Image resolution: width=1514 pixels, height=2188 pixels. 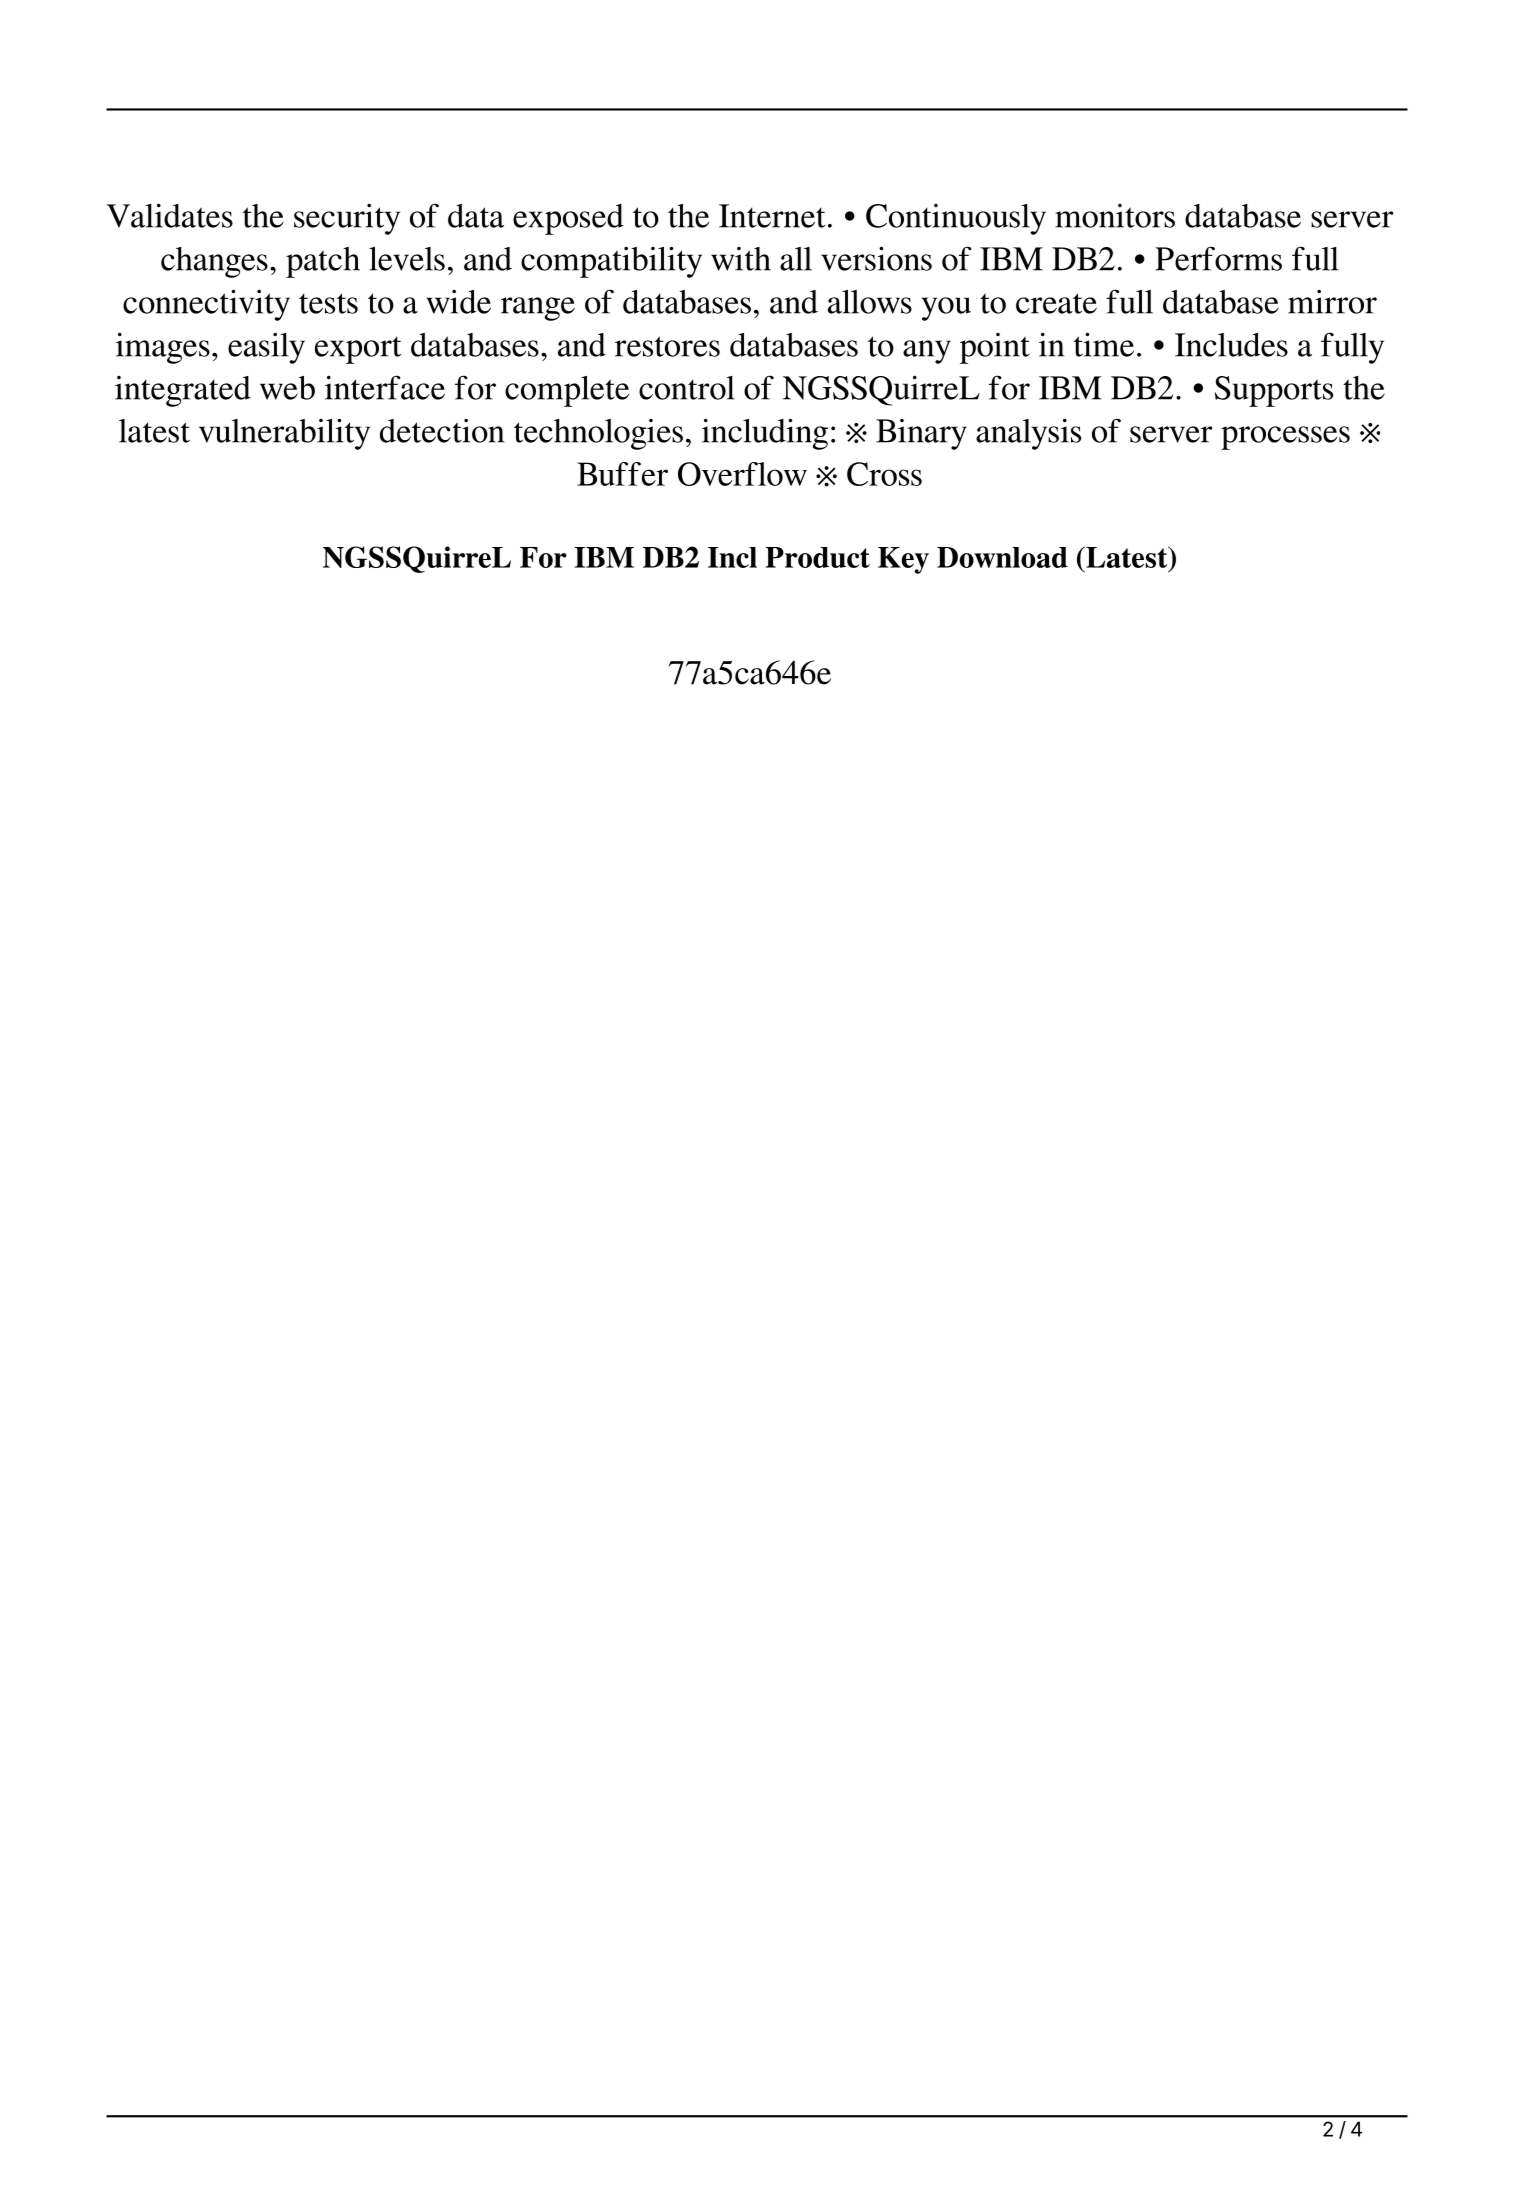 What do you see at coordinates (1002, 557) in the page?
I see `Download` at bounding box center [1002, 557].
